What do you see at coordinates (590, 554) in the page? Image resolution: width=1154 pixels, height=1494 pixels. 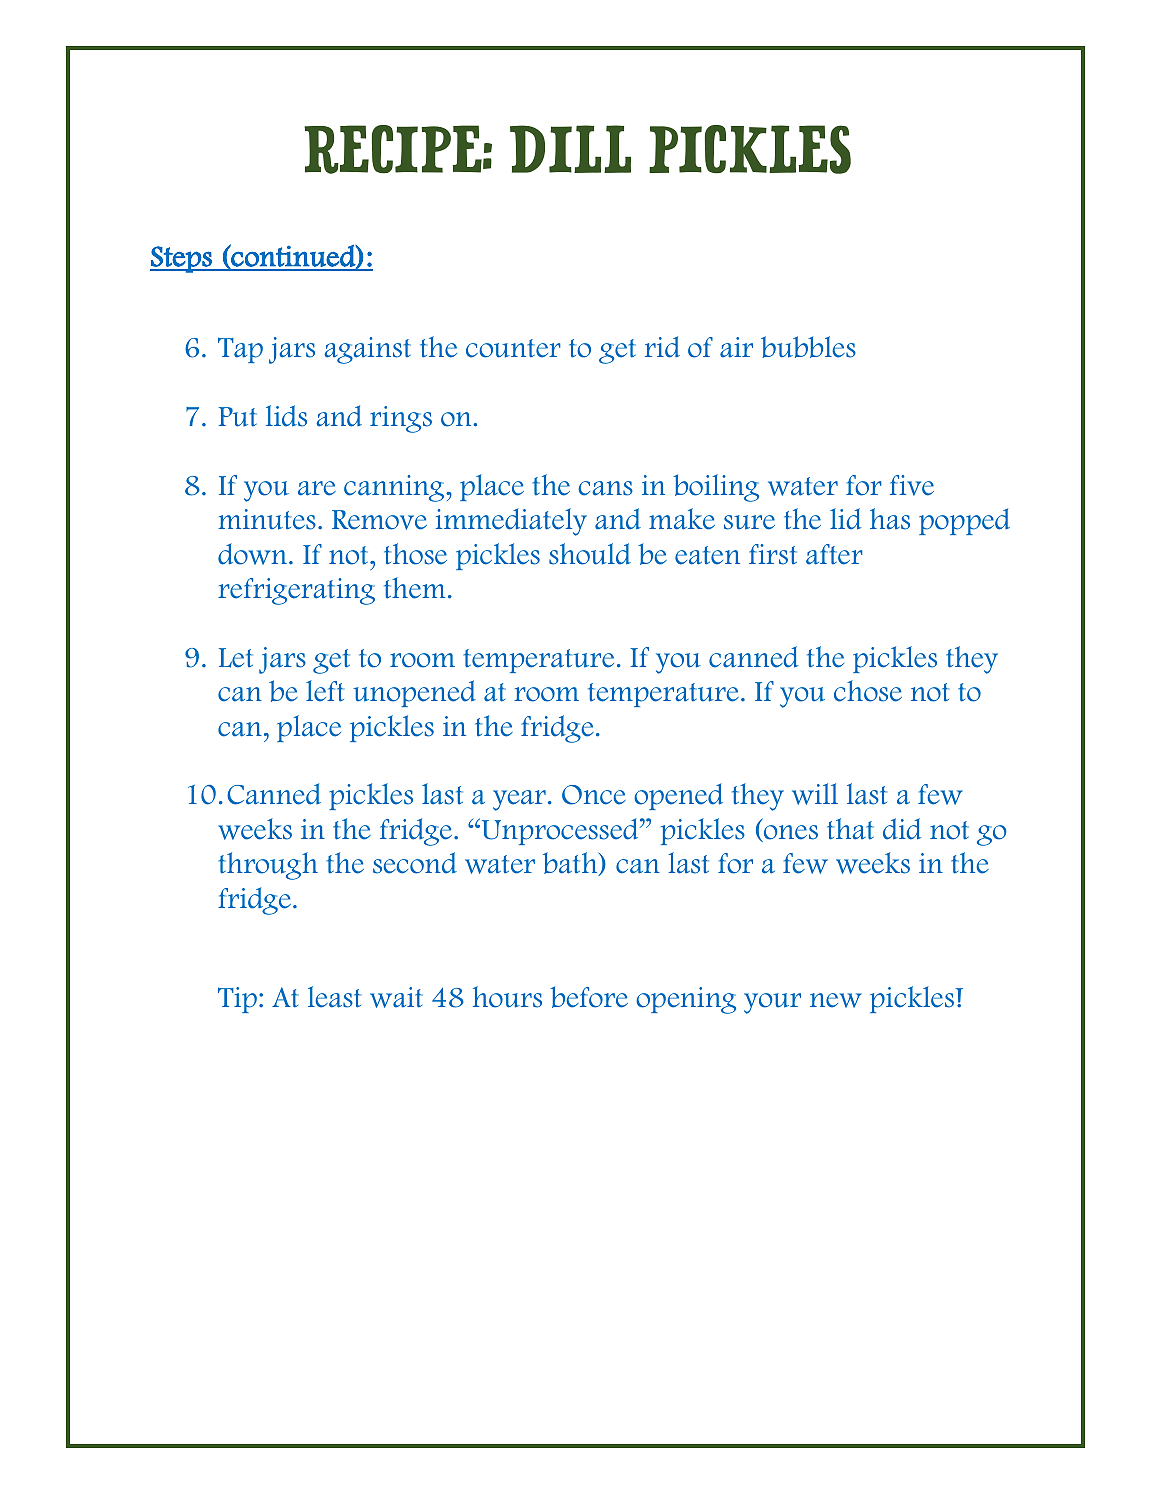 I see `should` at bounding box center [590, 554].
